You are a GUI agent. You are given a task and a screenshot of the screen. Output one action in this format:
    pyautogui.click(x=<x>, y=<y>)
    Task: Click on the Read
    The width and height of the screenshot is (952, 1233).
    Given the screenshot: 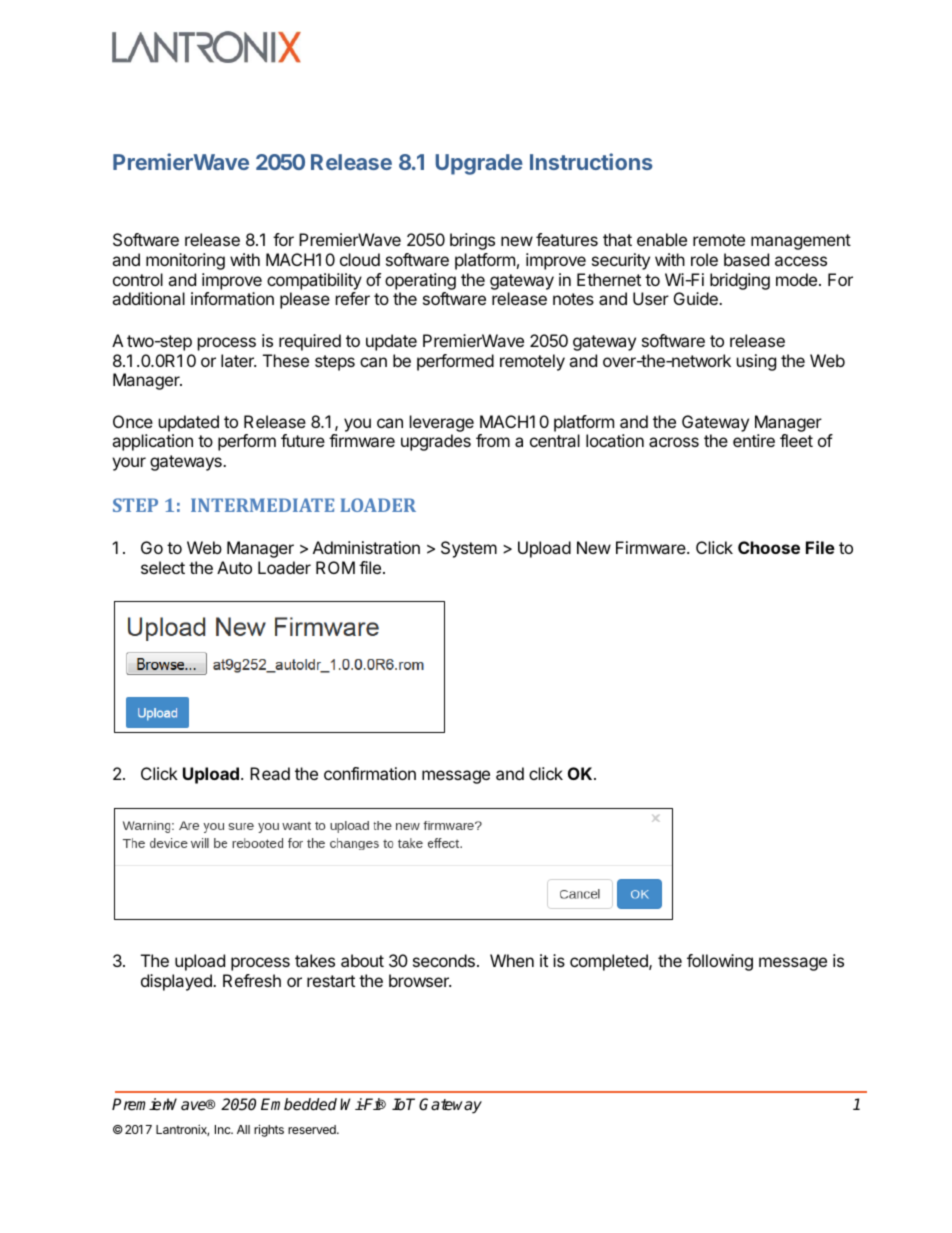 What is the action you would take?
    pyautogui.click(x=270, y=773)
